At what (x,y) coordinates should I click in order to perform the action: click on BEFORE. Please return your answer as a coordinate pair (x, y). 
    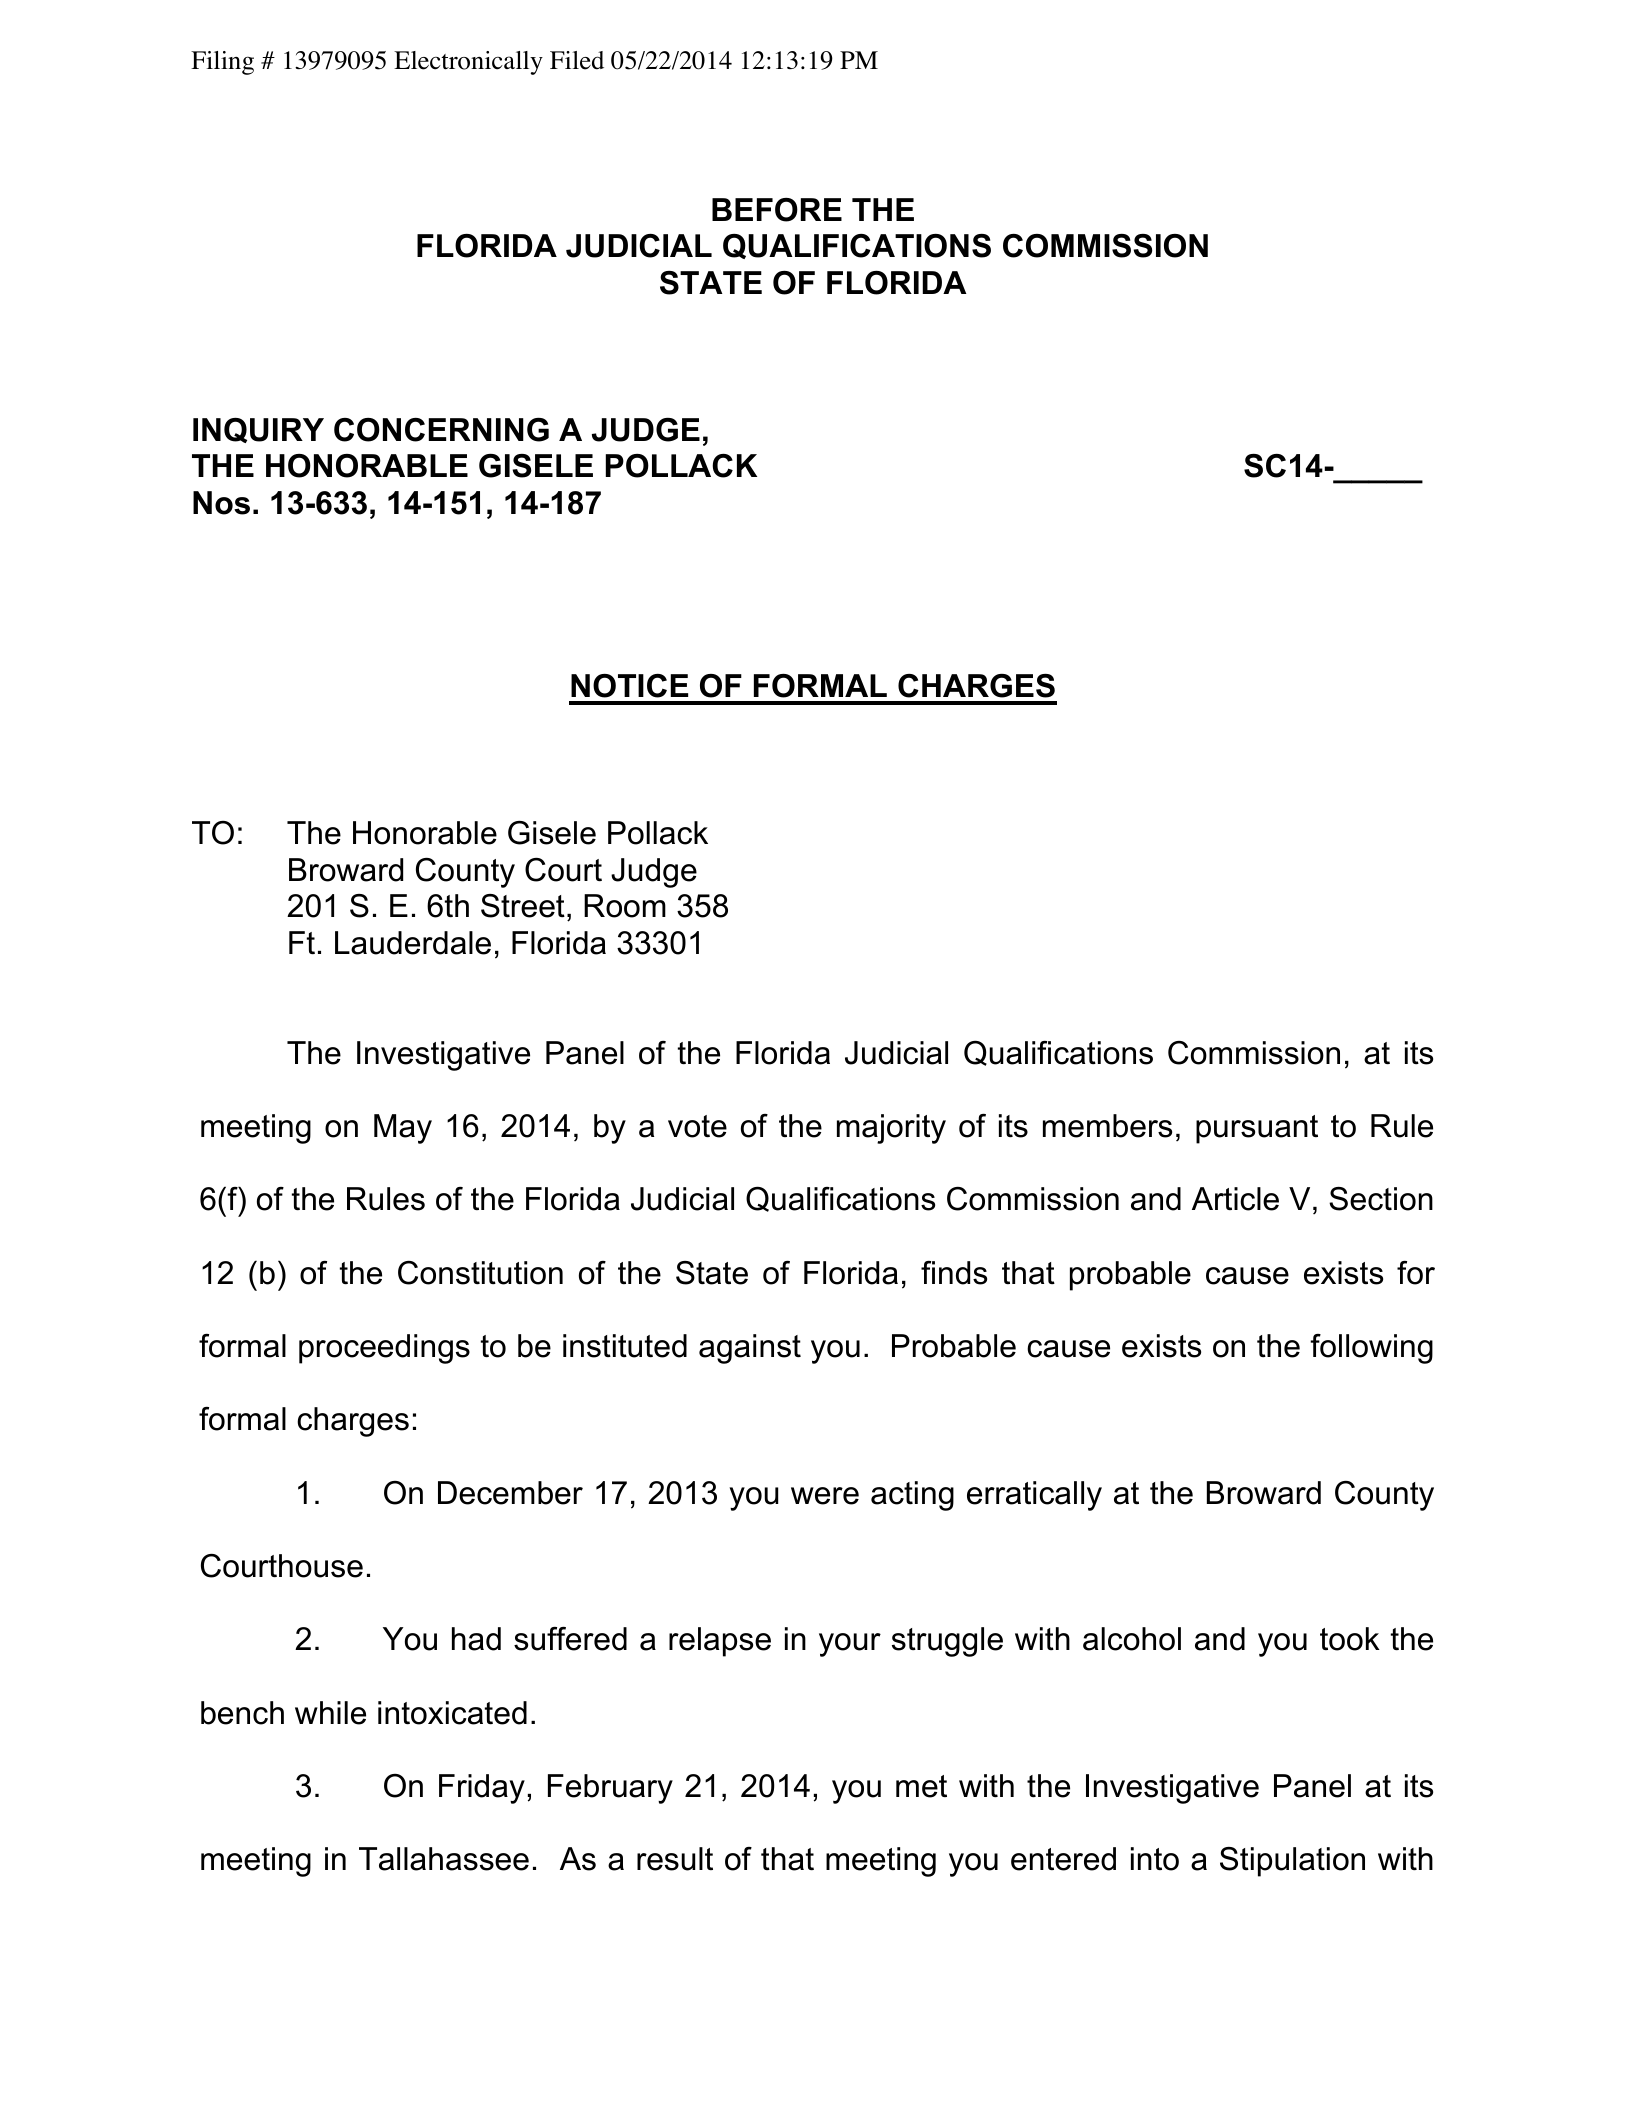
    Looking at the image, I should click on (777, 210).
